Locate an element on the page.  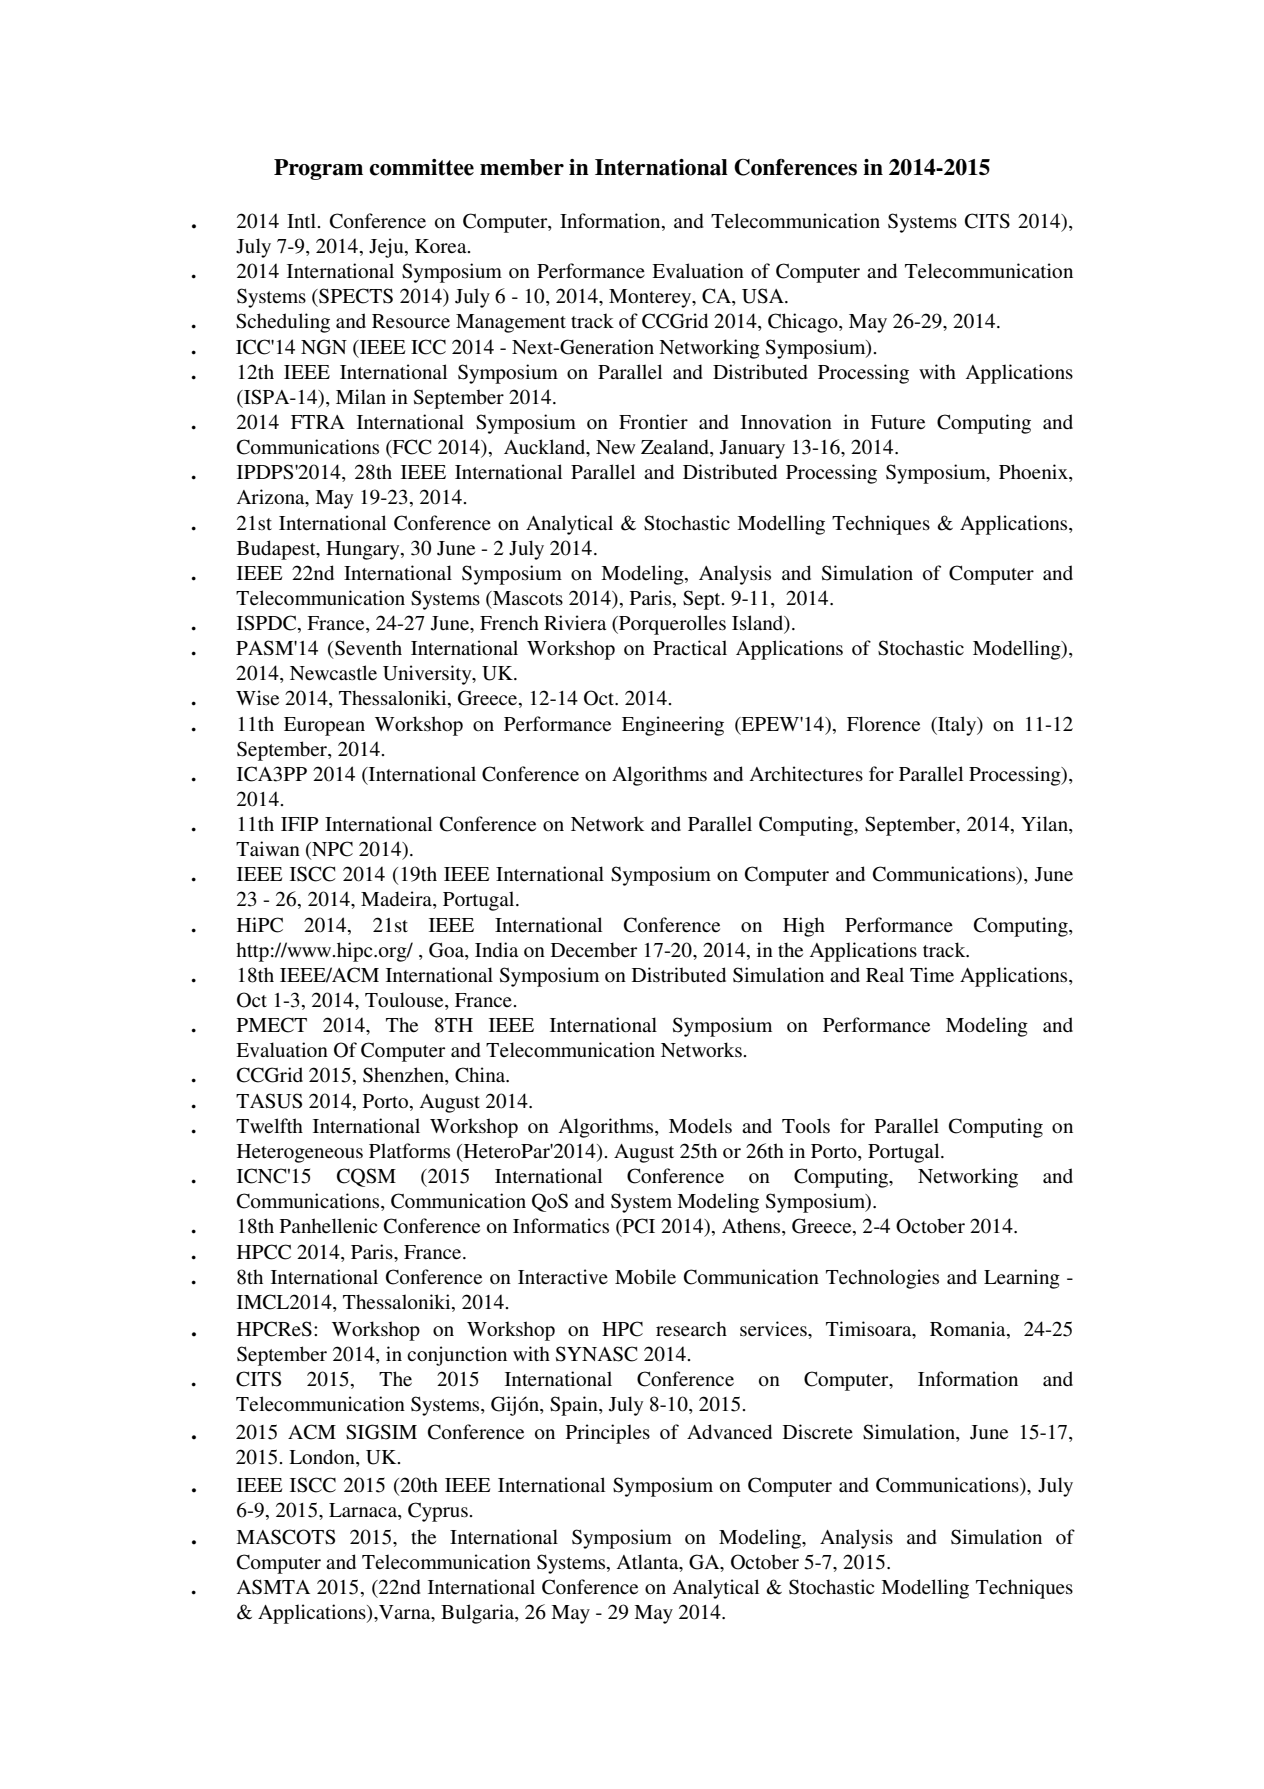
Seventh is located at coordinates (368, 648).
